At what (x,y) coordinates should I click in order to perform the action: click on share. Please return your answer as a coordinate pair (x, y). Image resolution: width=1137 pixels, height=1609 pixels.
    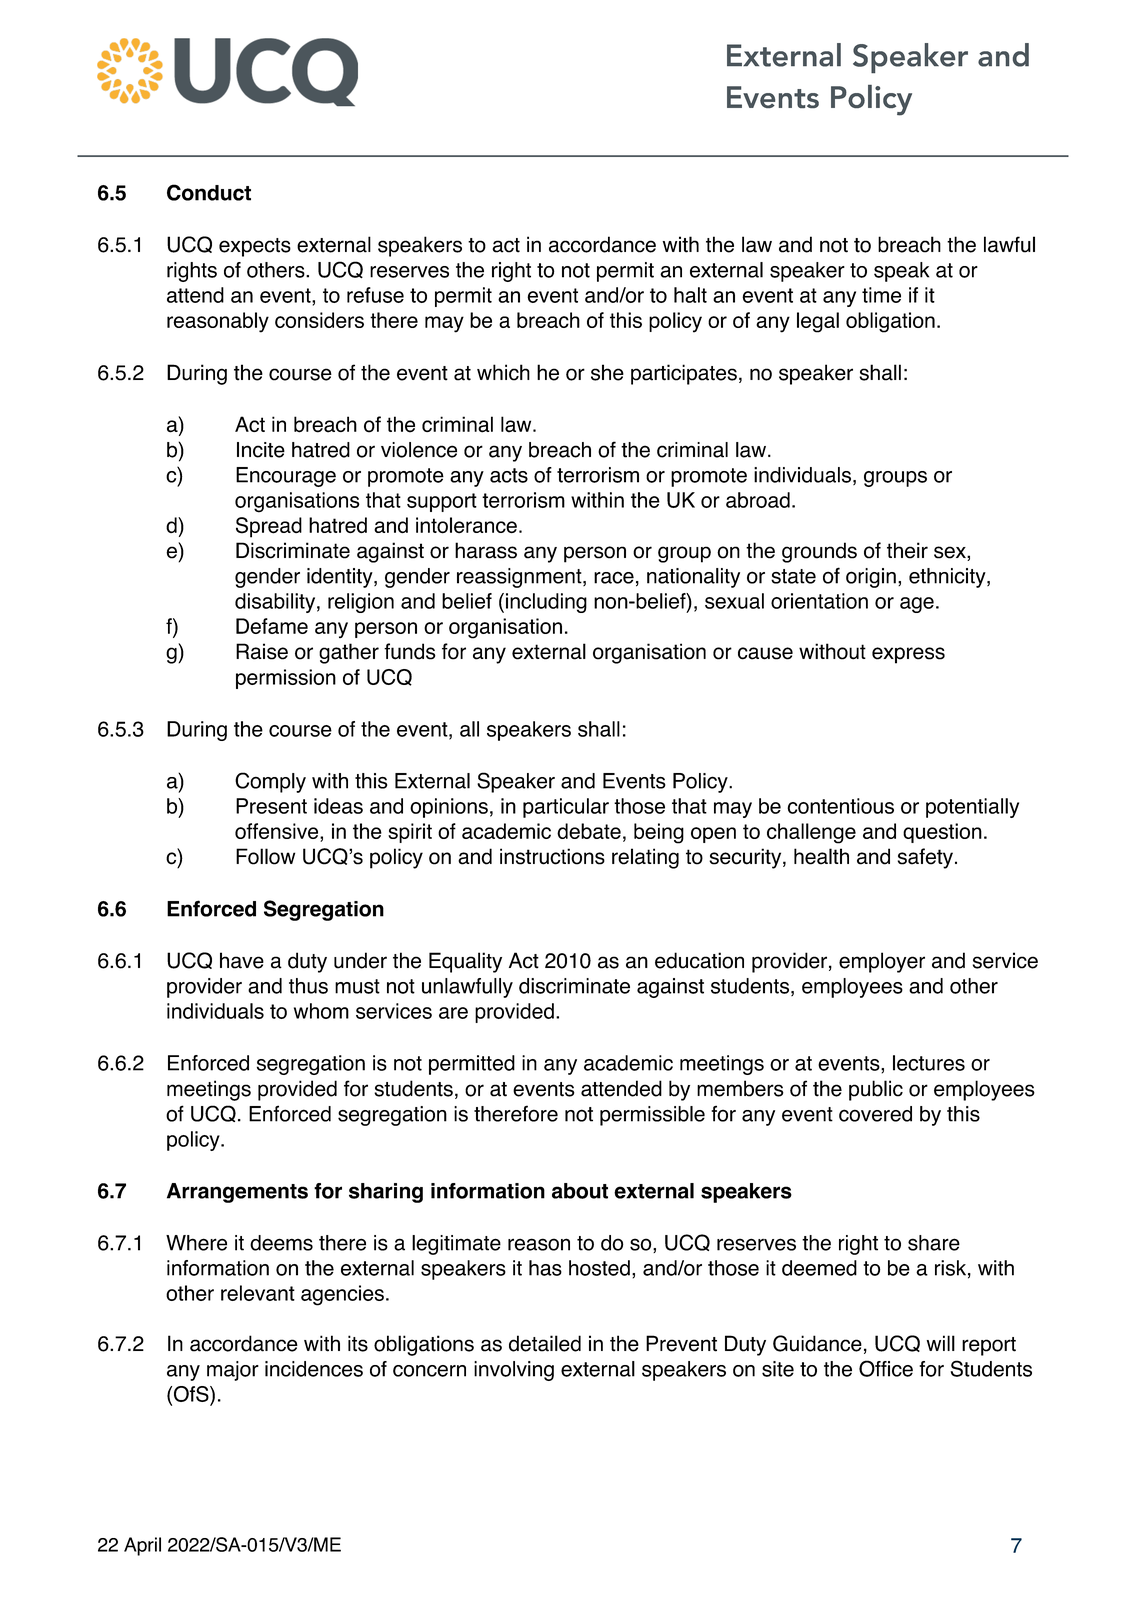
    Looking at the image, I should click on (934, 1243).
